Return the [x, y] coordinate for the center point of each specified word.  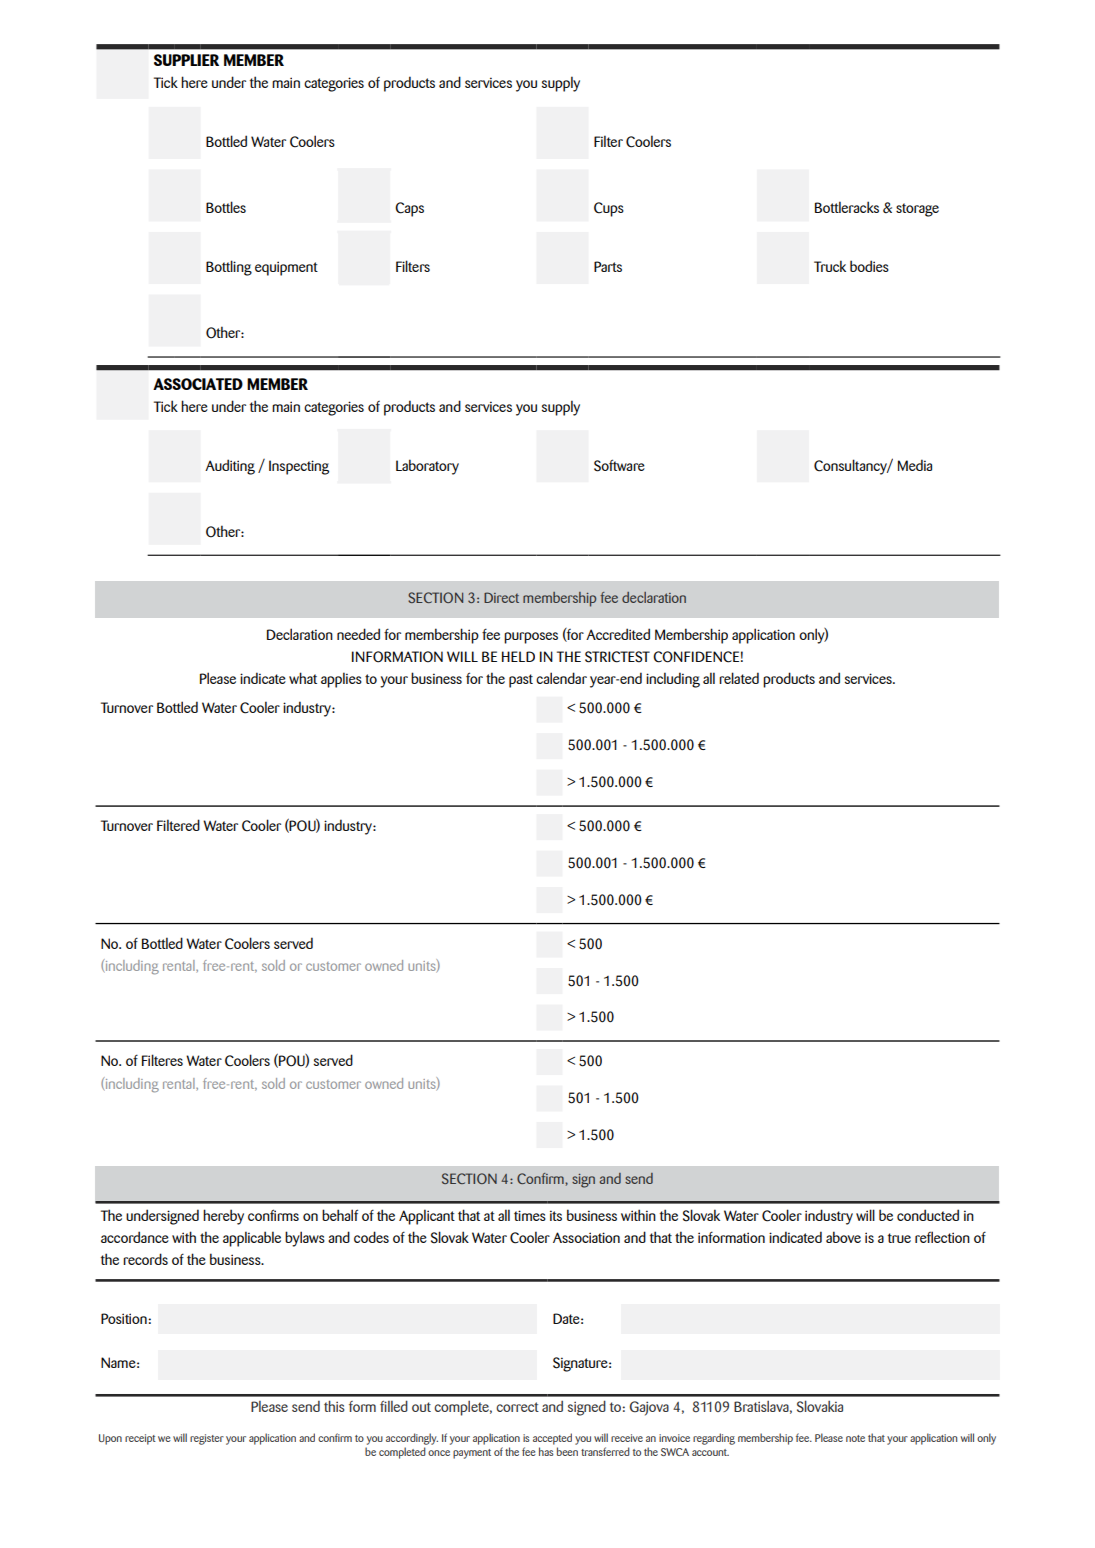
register [207, 1439]
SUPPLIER [186, 60]
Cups [609, 209]
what [303, 678]
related [739, 678]
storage [917, 210]
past [521, 681]
